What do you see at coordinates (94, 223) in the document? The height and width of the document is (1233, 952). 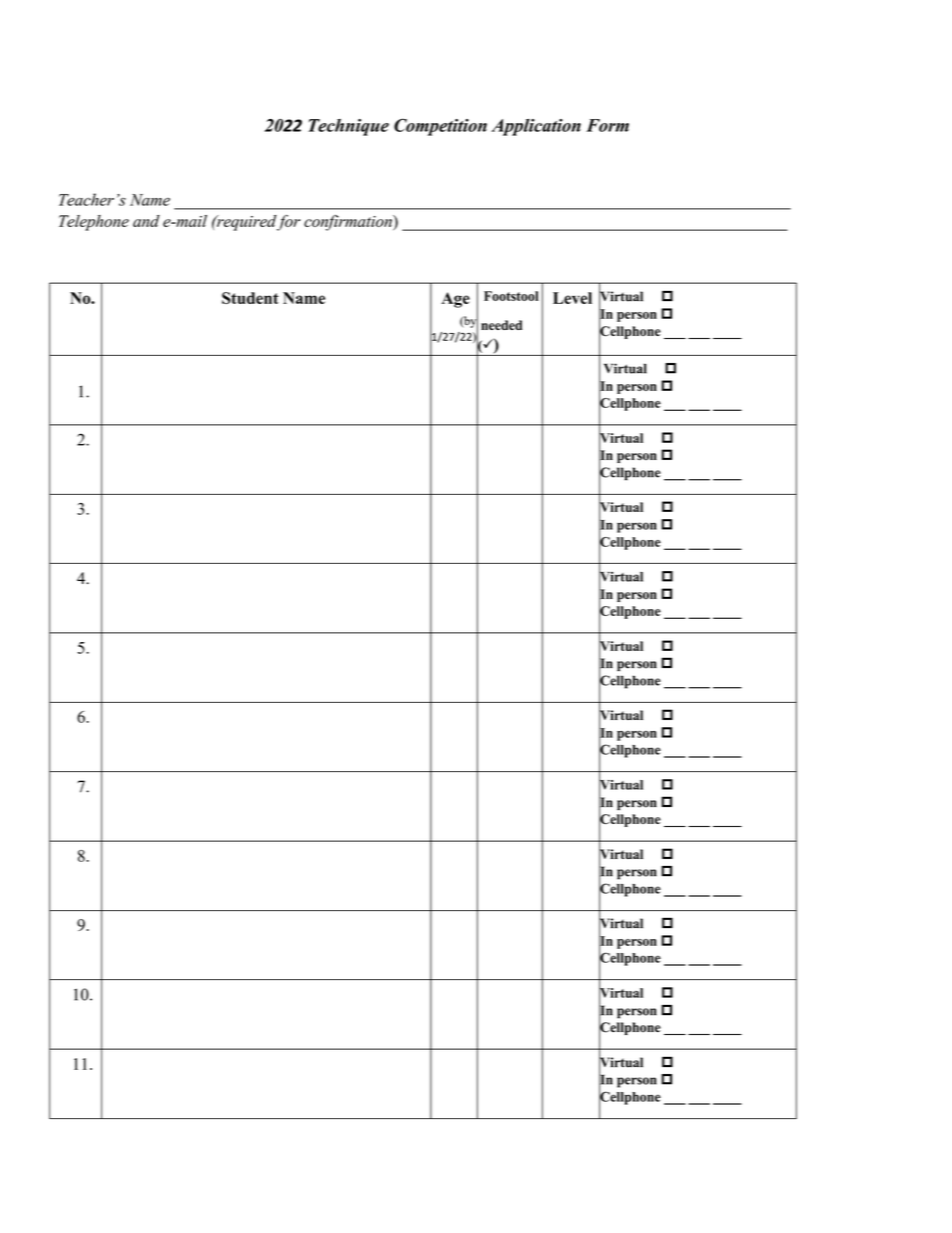 I see `Telephone` at bounding box center [94, 223].
